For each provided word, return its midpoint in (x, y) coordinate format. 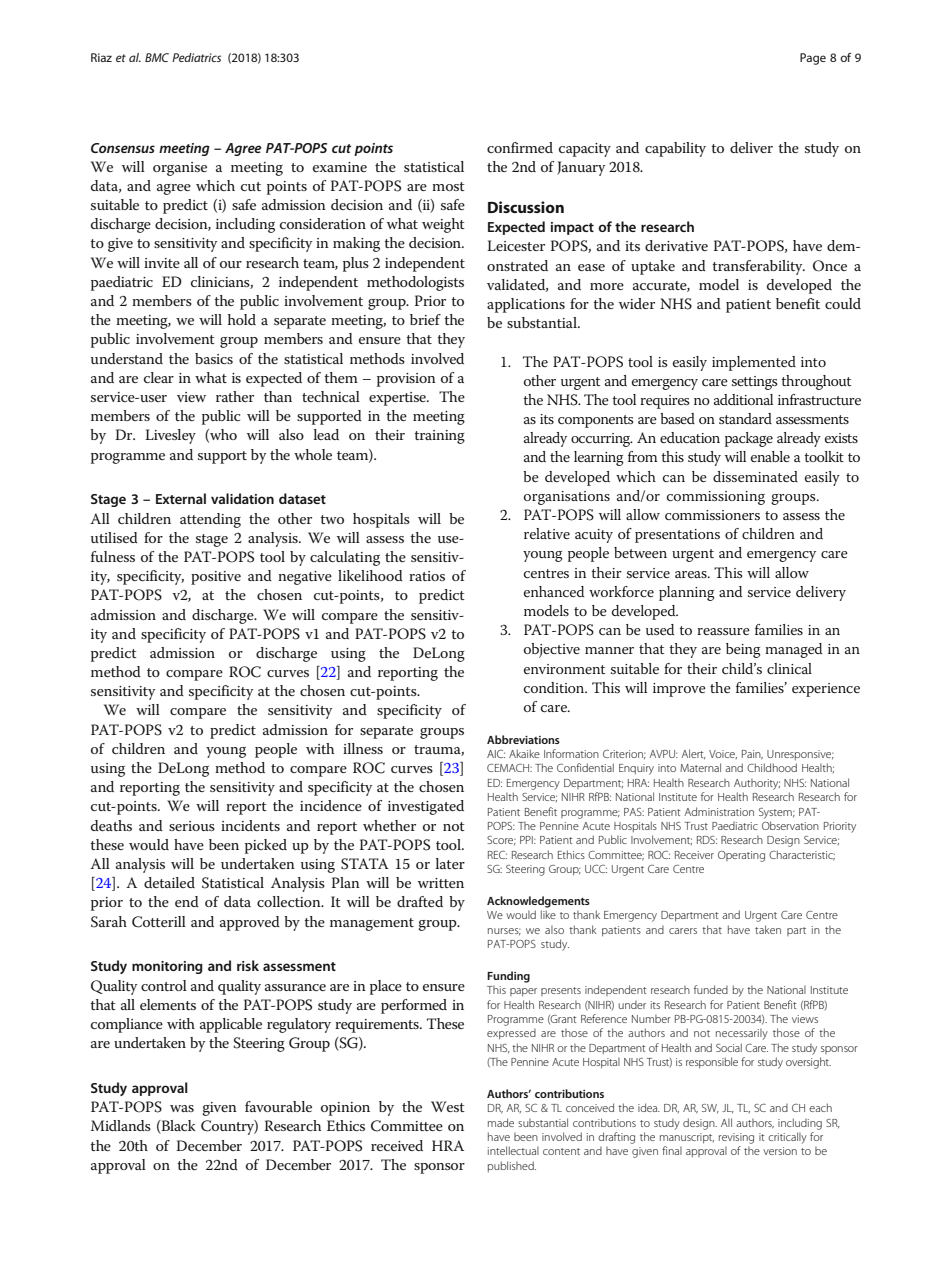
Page (813, 59)
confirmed (520, 147)
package (749, 439)
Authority (757, 784)
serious (192, 826)
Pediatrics (196, 57)
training (439, 437)
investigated (426, 807)
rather (235, 396)
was (182, 1108)
